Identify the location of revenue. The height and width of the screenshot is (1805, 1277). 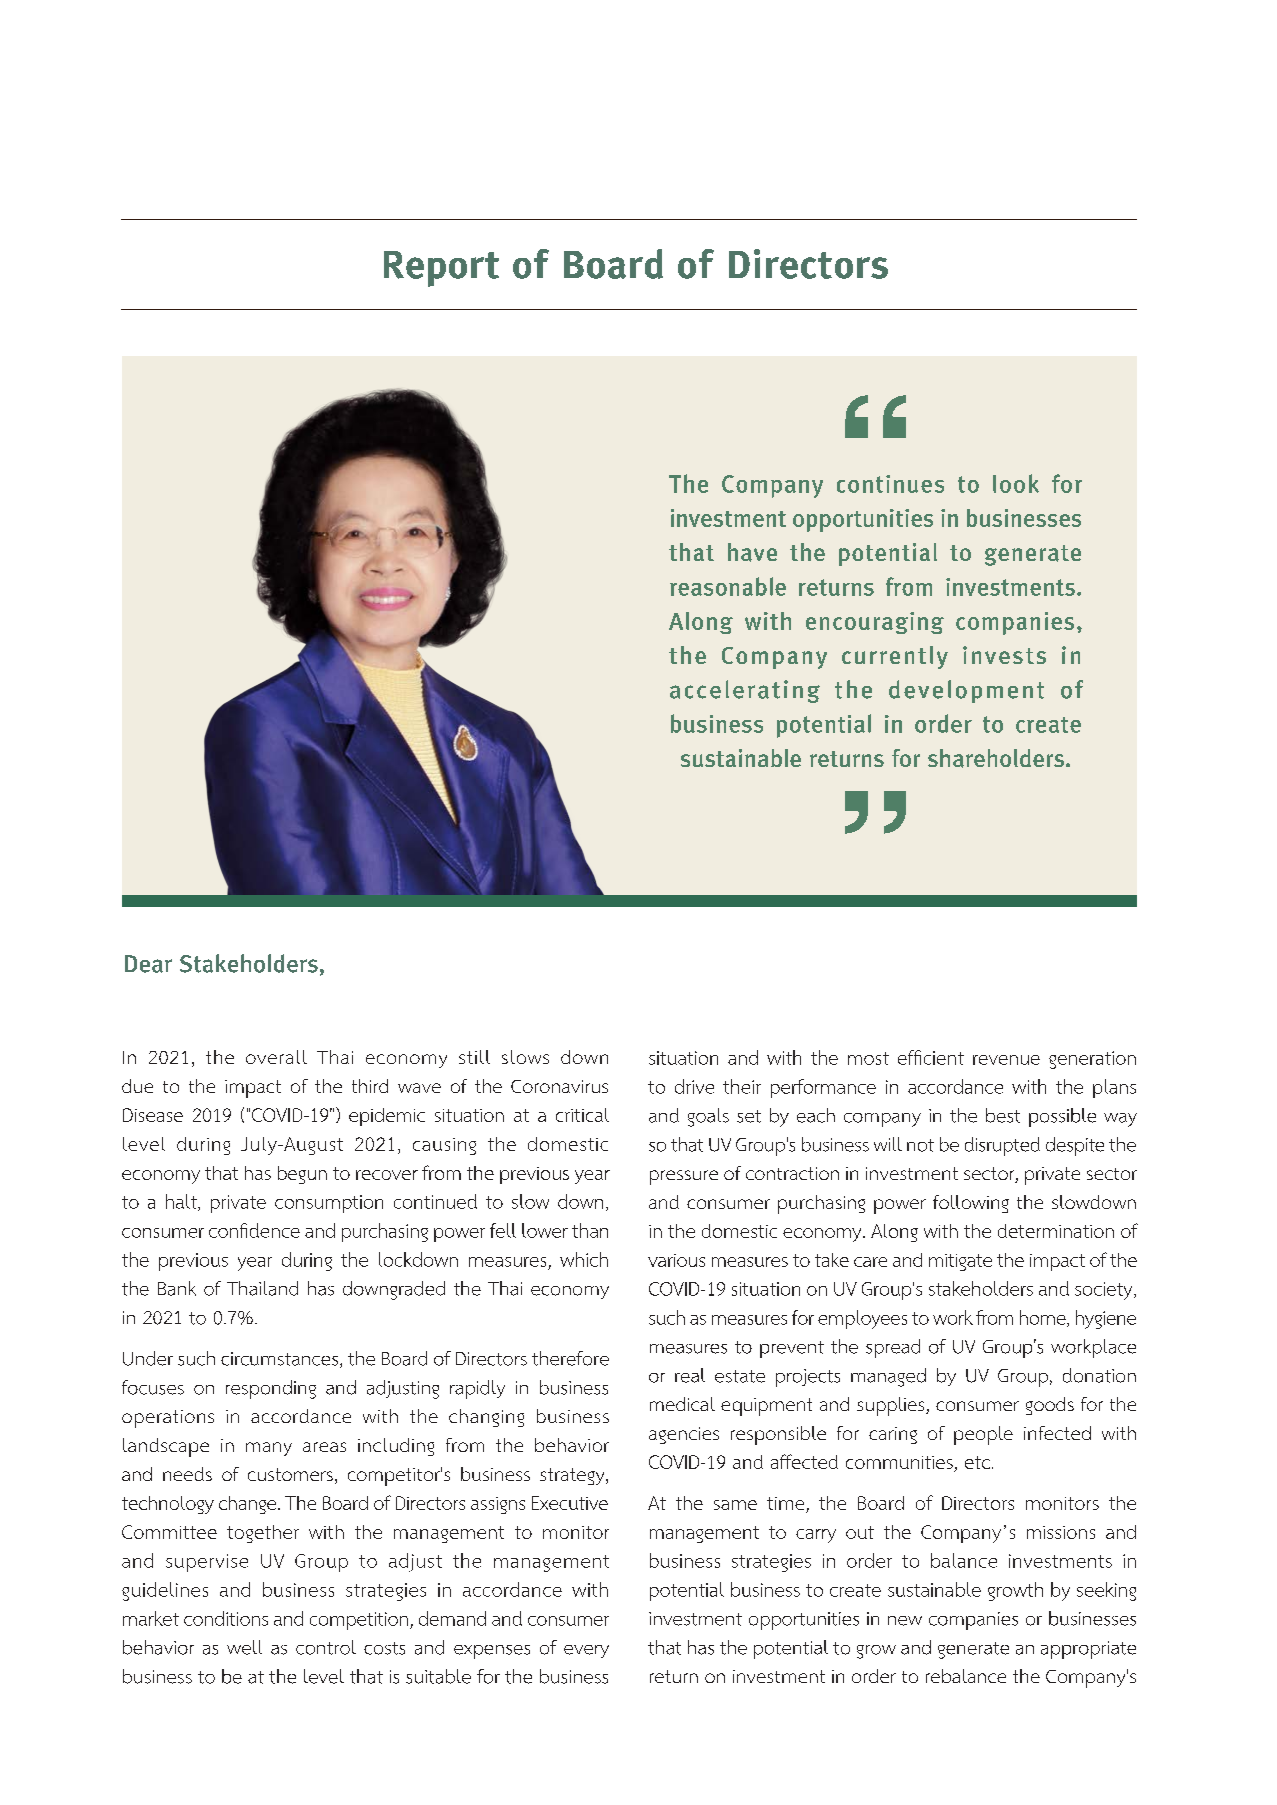
(1006, 1060).
